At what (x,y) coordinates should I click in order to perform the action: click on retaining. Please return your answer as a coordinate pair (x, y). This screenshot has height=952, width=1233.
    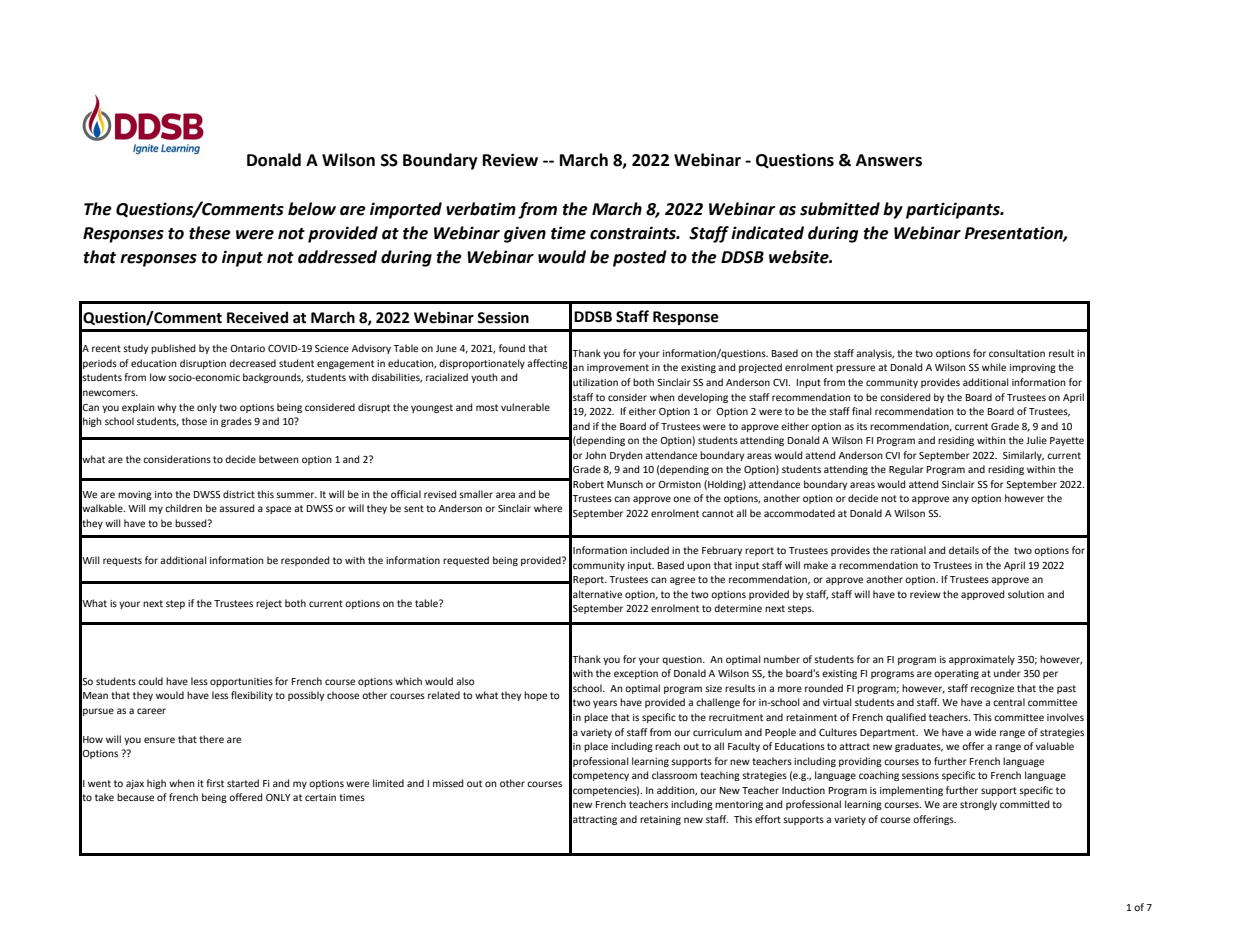
    Looking at the image, I should click on (660, 820).
